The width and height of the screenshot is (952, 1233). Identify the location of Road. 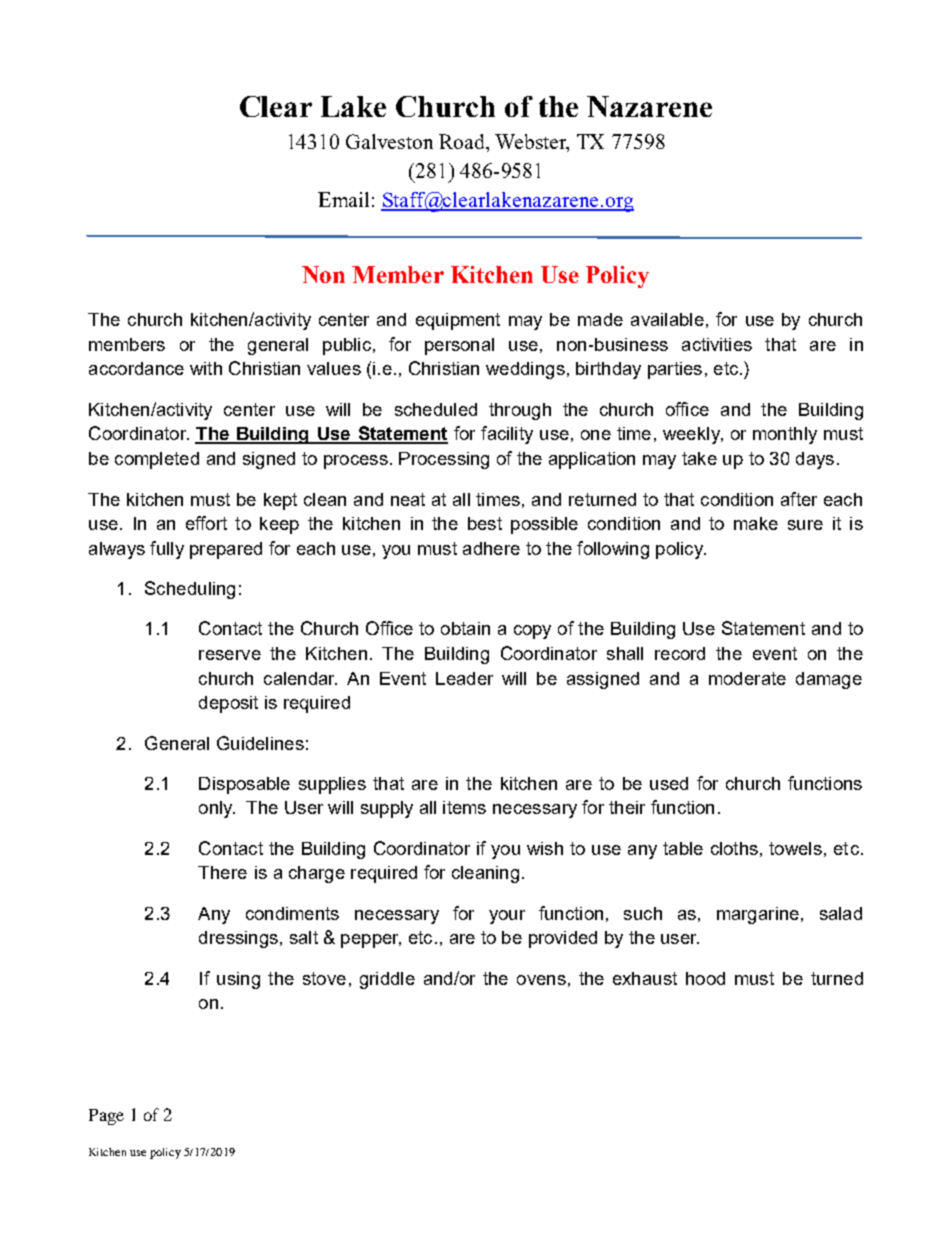
(463, 143).
